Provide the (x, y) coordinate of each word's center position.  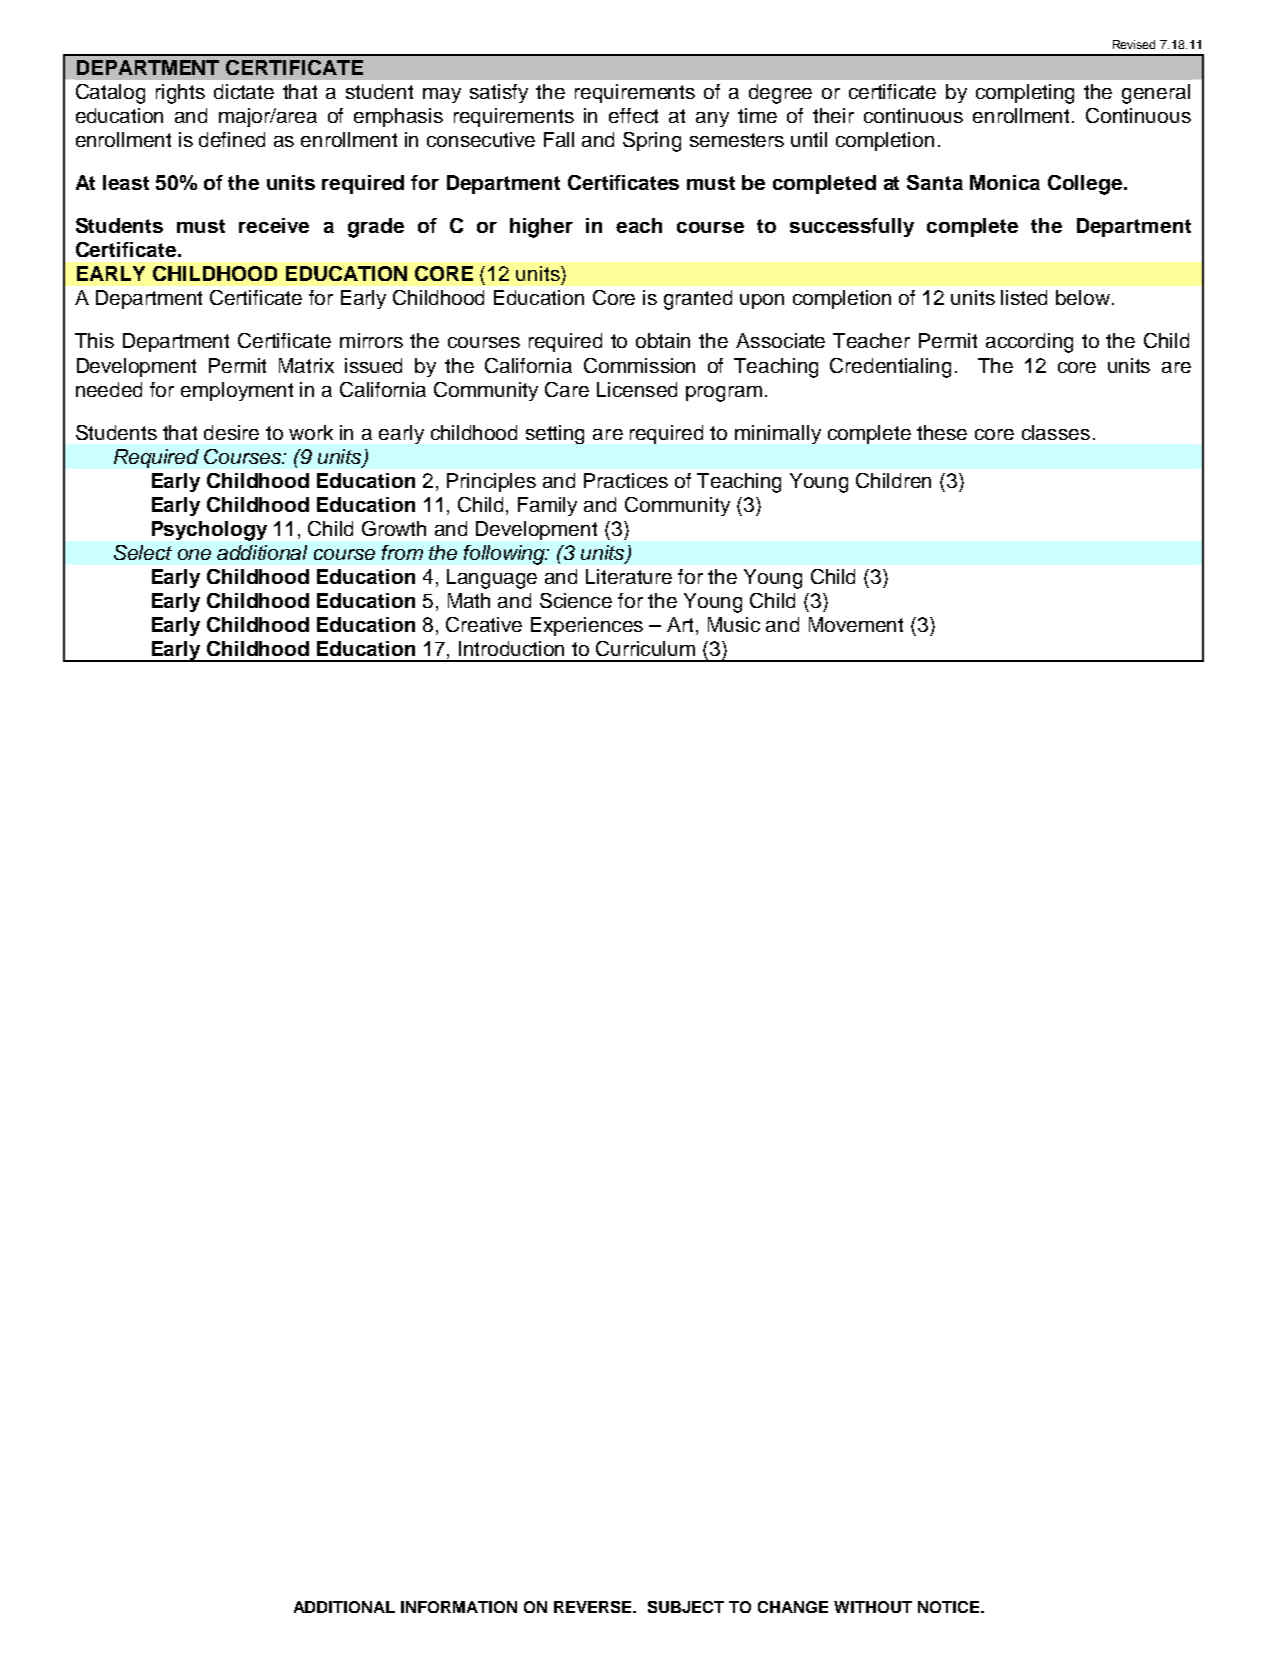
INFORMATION (459, 1607)
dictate (244, 91)
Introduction (511, 648)
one (194, 554)
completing (1025, 94)
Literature (629, 576)
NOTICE (950, 1607)
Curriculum (645, 648)
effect (633, 115)
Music (734, 624)
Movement (856, 624)
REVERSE (594, 1607)
